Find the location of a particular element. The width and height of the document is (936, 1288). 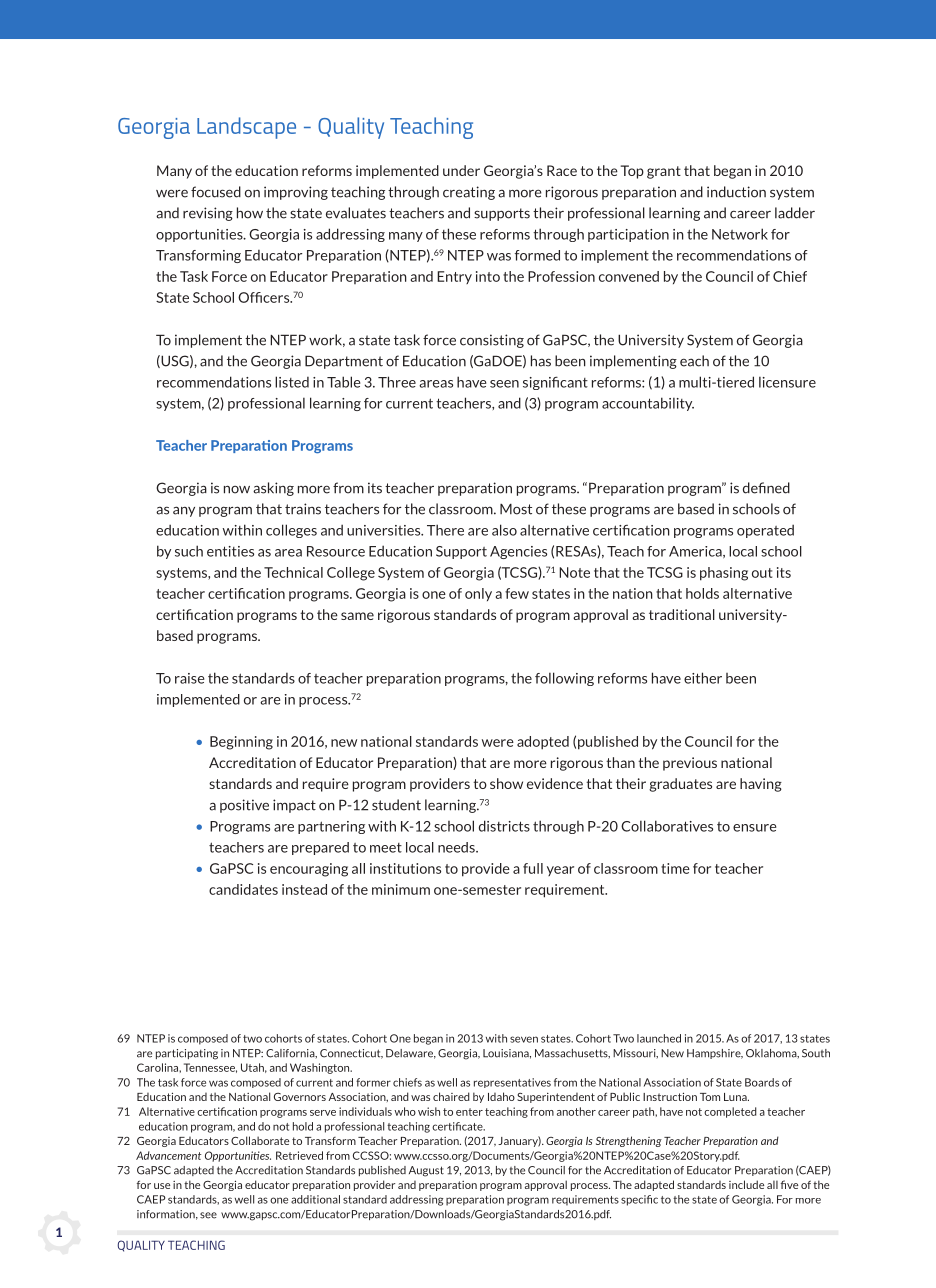

accountability is located at coordinates (648, 404).
